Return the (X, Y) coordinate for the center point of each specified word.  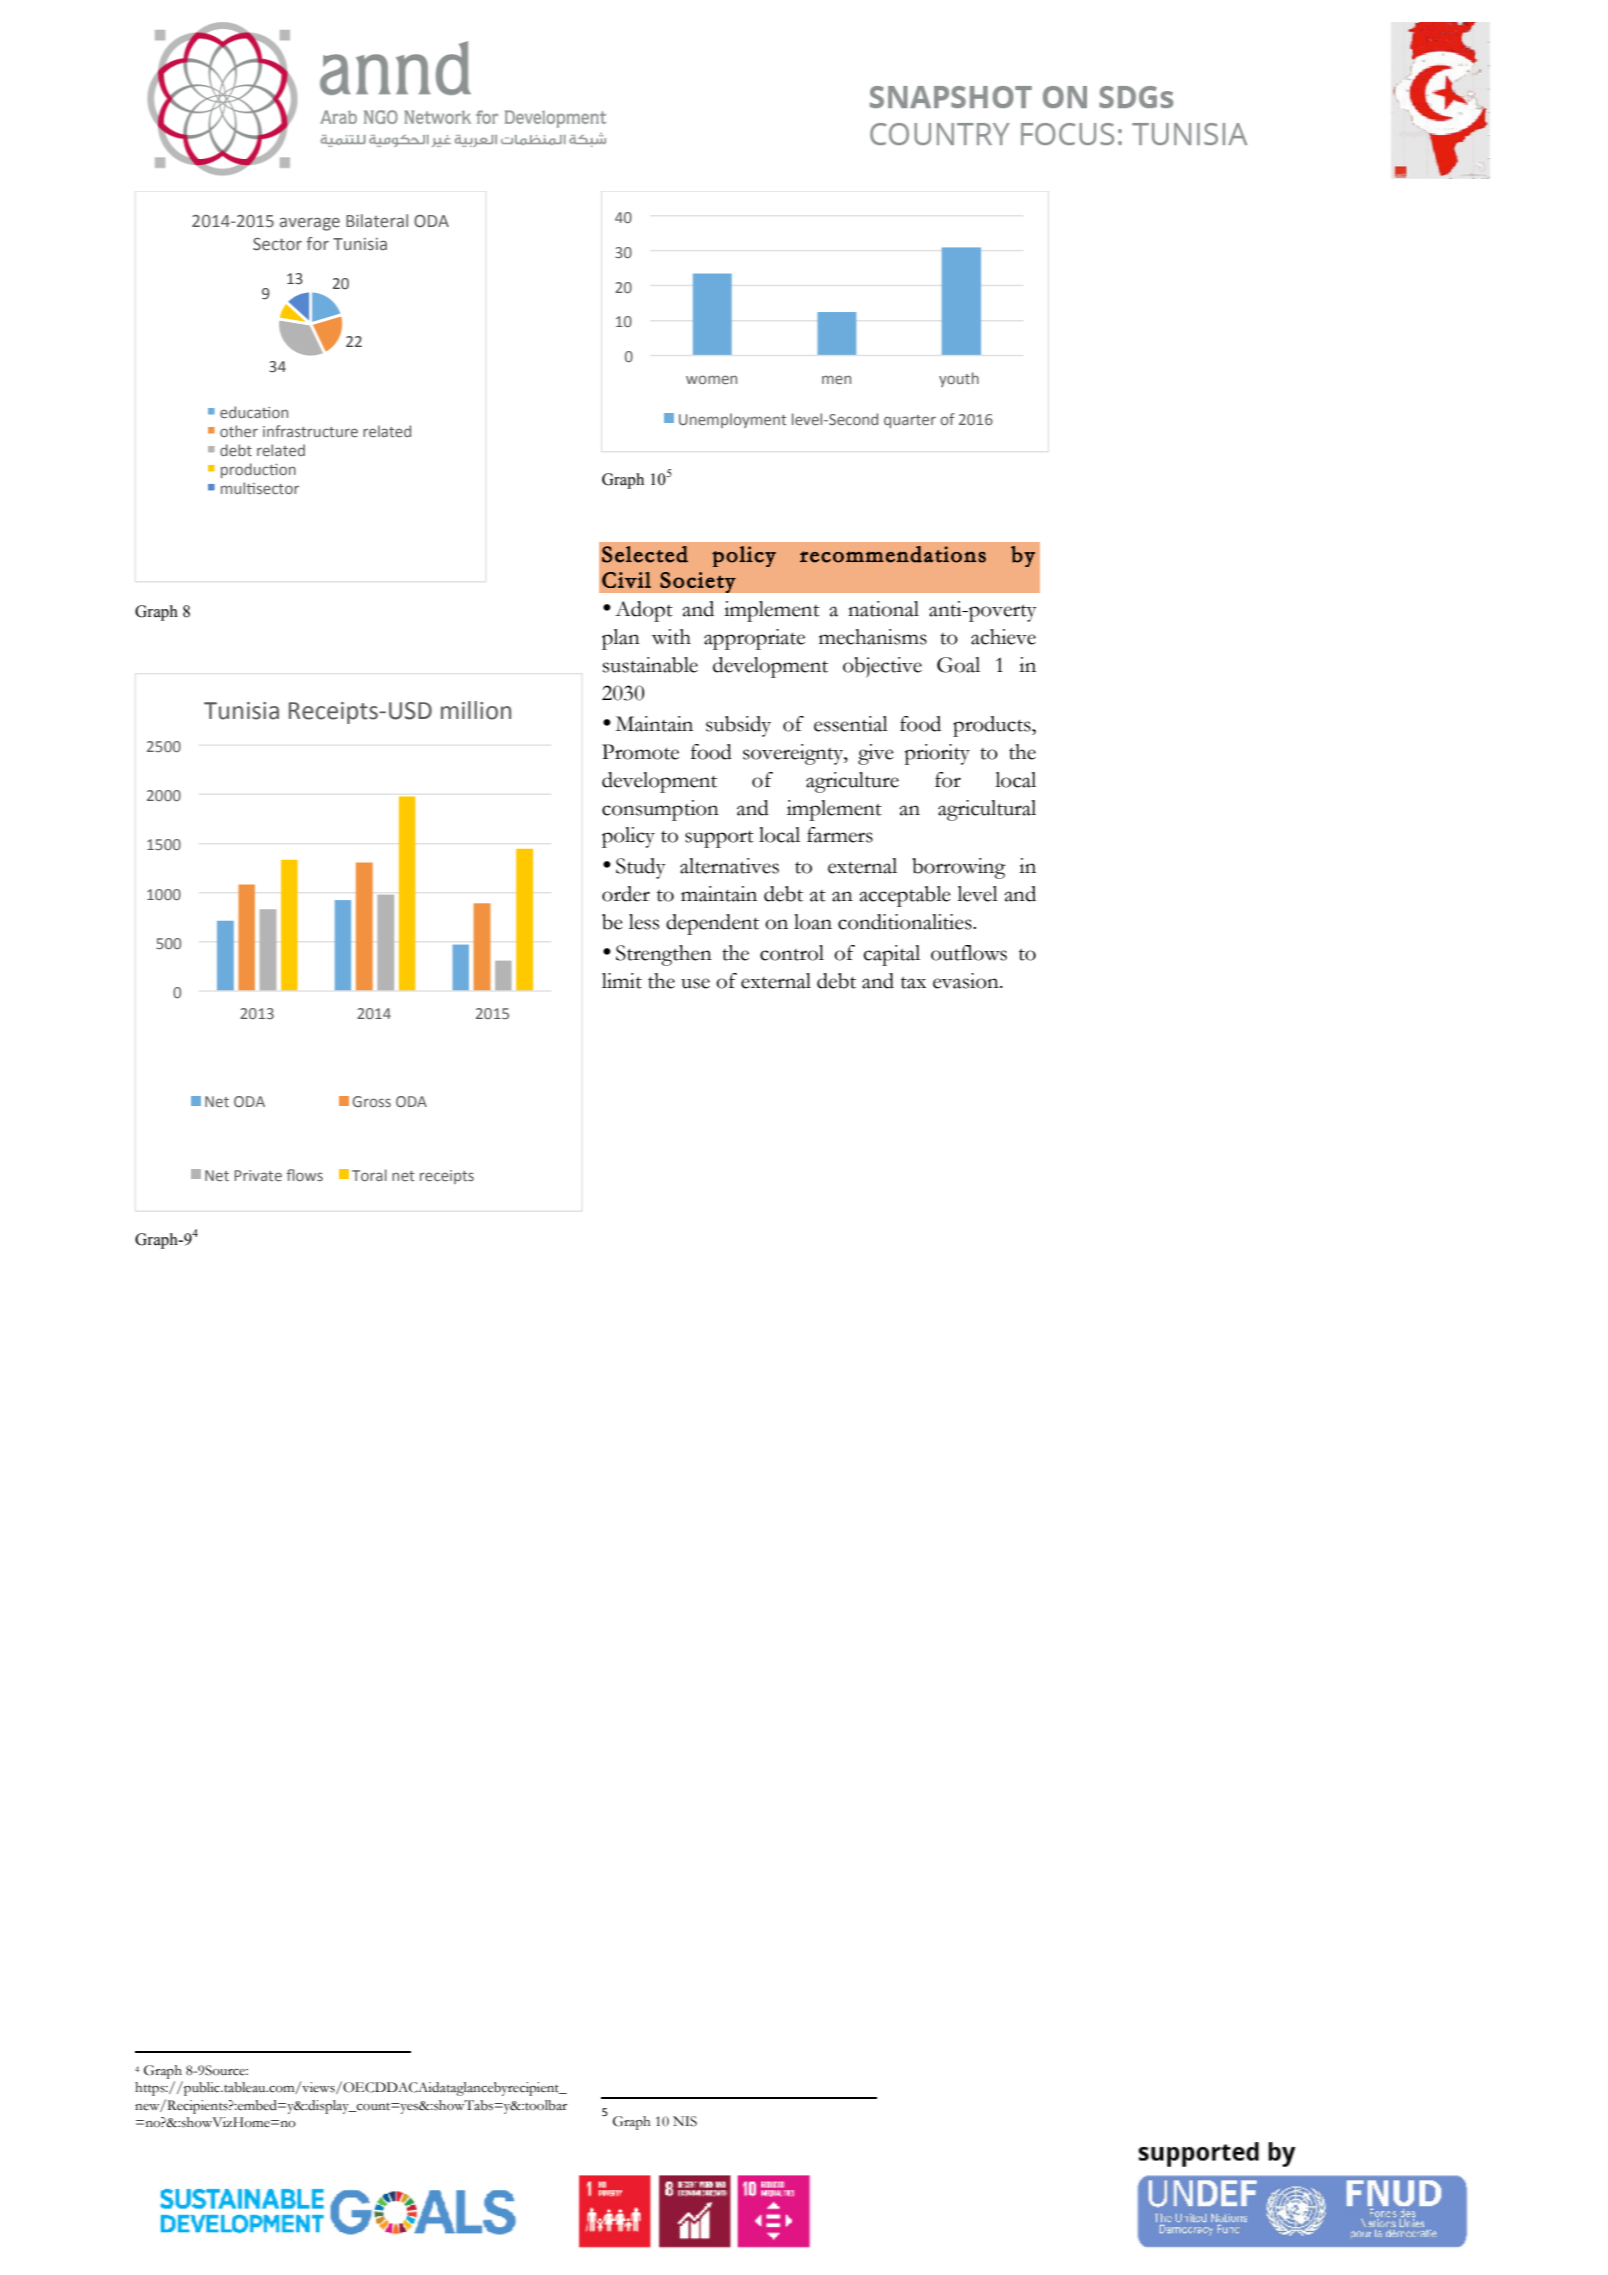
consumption (660, 810)
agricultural (987, 810)
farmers (840, 835)
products (993, 726)
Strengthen (664, 955)
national (883, 609)
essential (851, 724)
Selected (645, 554)
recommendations (893, 554)
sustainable (650, 665)
